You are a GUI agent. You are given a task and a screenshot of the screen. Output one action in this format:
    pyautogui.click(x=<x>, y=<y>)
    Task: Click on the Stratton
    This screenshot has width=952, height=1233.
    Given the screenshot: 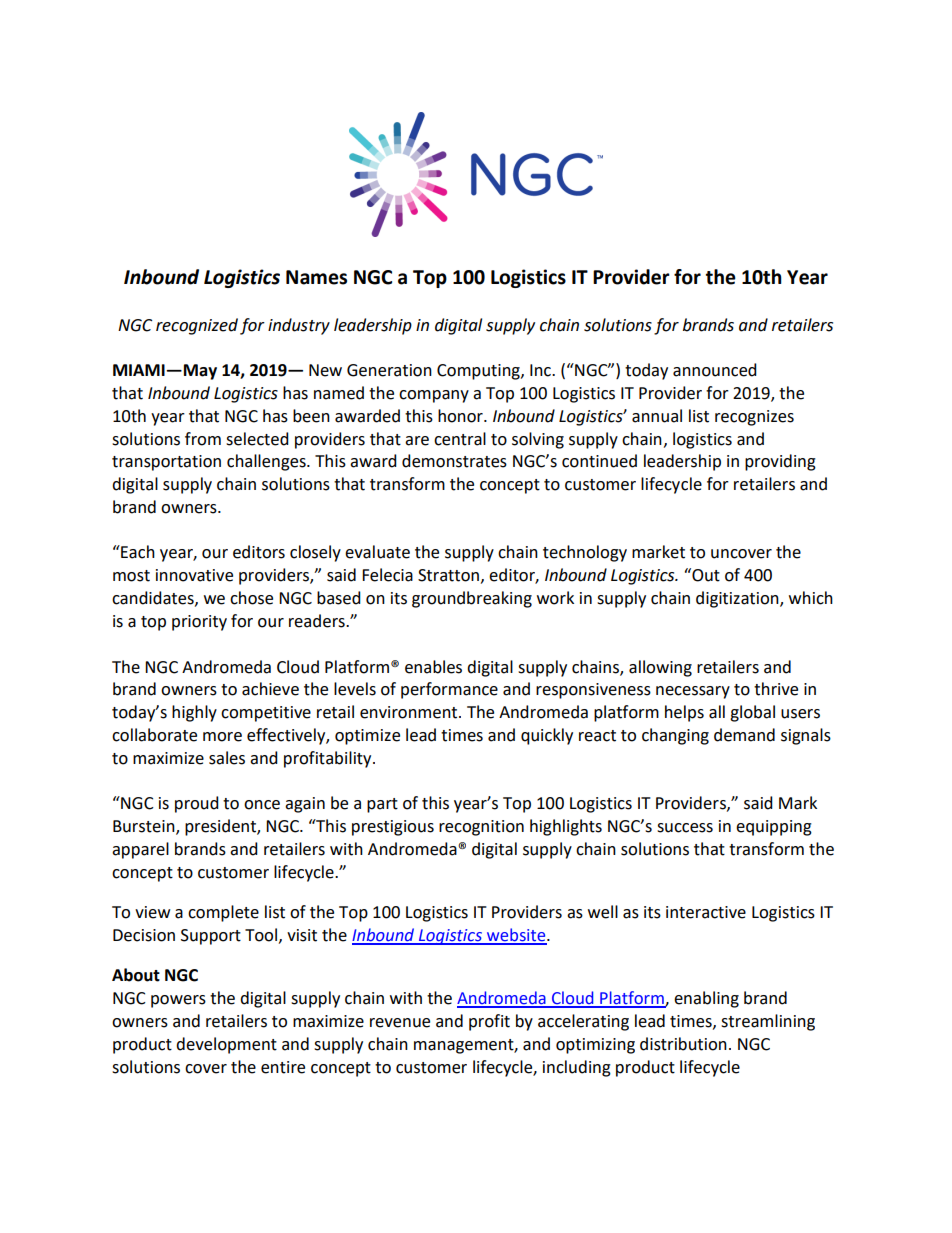 What is the action you would take?
    pyautogui.click(x=448, y=575)
